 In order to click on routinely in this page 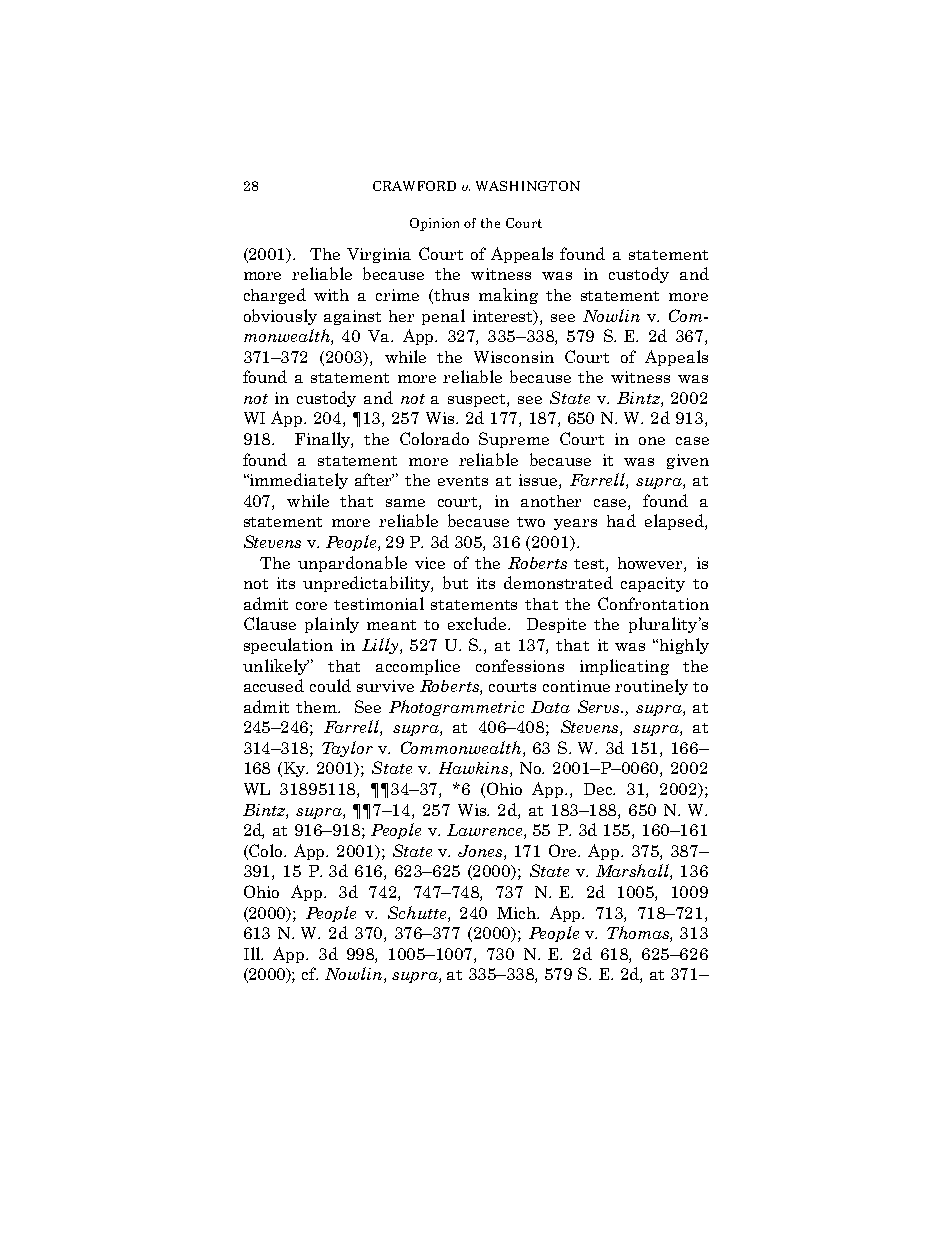, I will do `click(651, 687)`.
